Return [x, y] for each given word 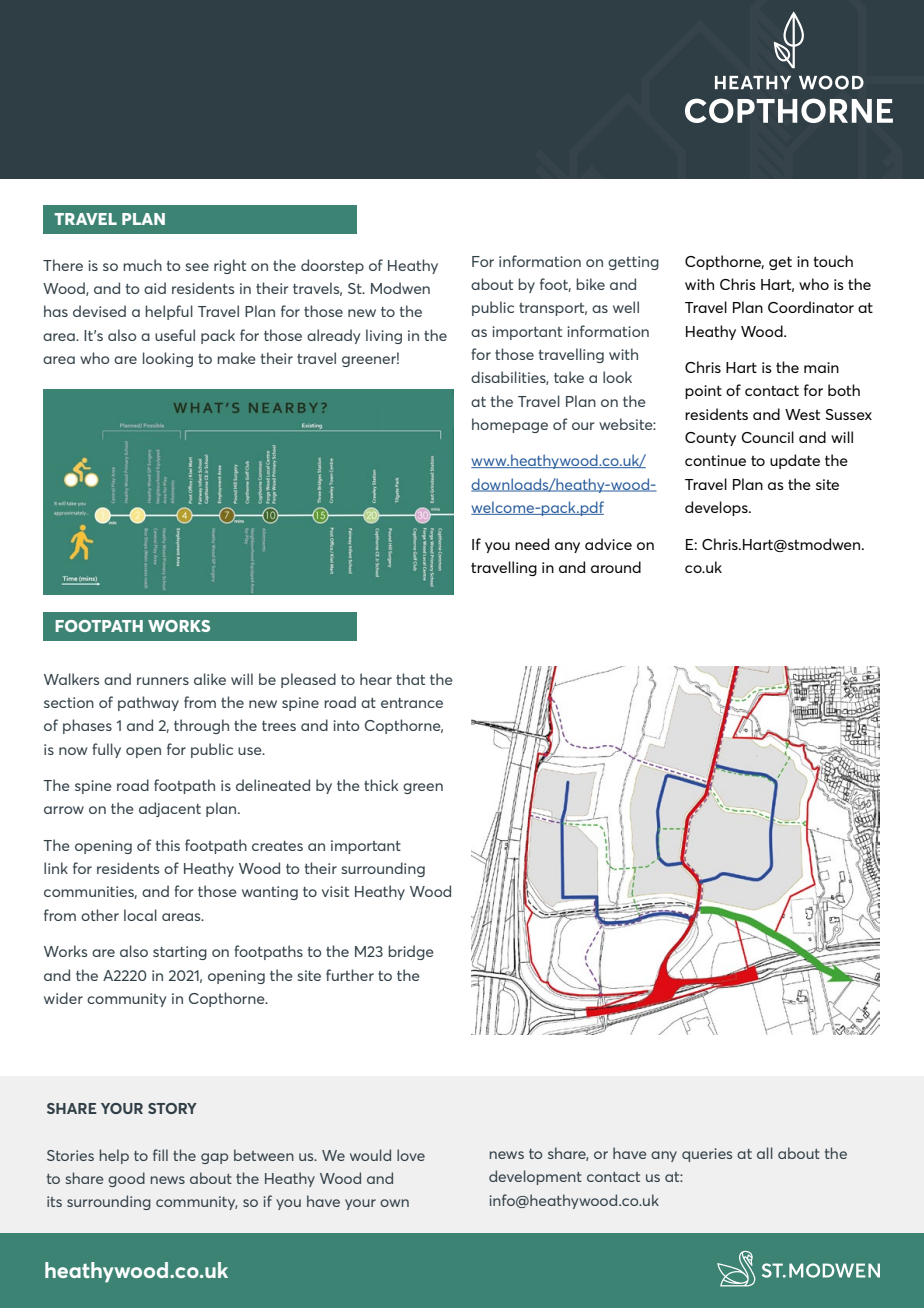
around [616, 567]
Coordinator [811, 307]
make [236, 358]
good [126, 1179]
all [765, 1153]
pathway [148, 703]
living [384, 336]
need [532, 544]
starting [180, 953]
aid [155, 288]
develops [717, 508]
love [411, 1155]
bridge [411, 952]
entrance [412, 703]
